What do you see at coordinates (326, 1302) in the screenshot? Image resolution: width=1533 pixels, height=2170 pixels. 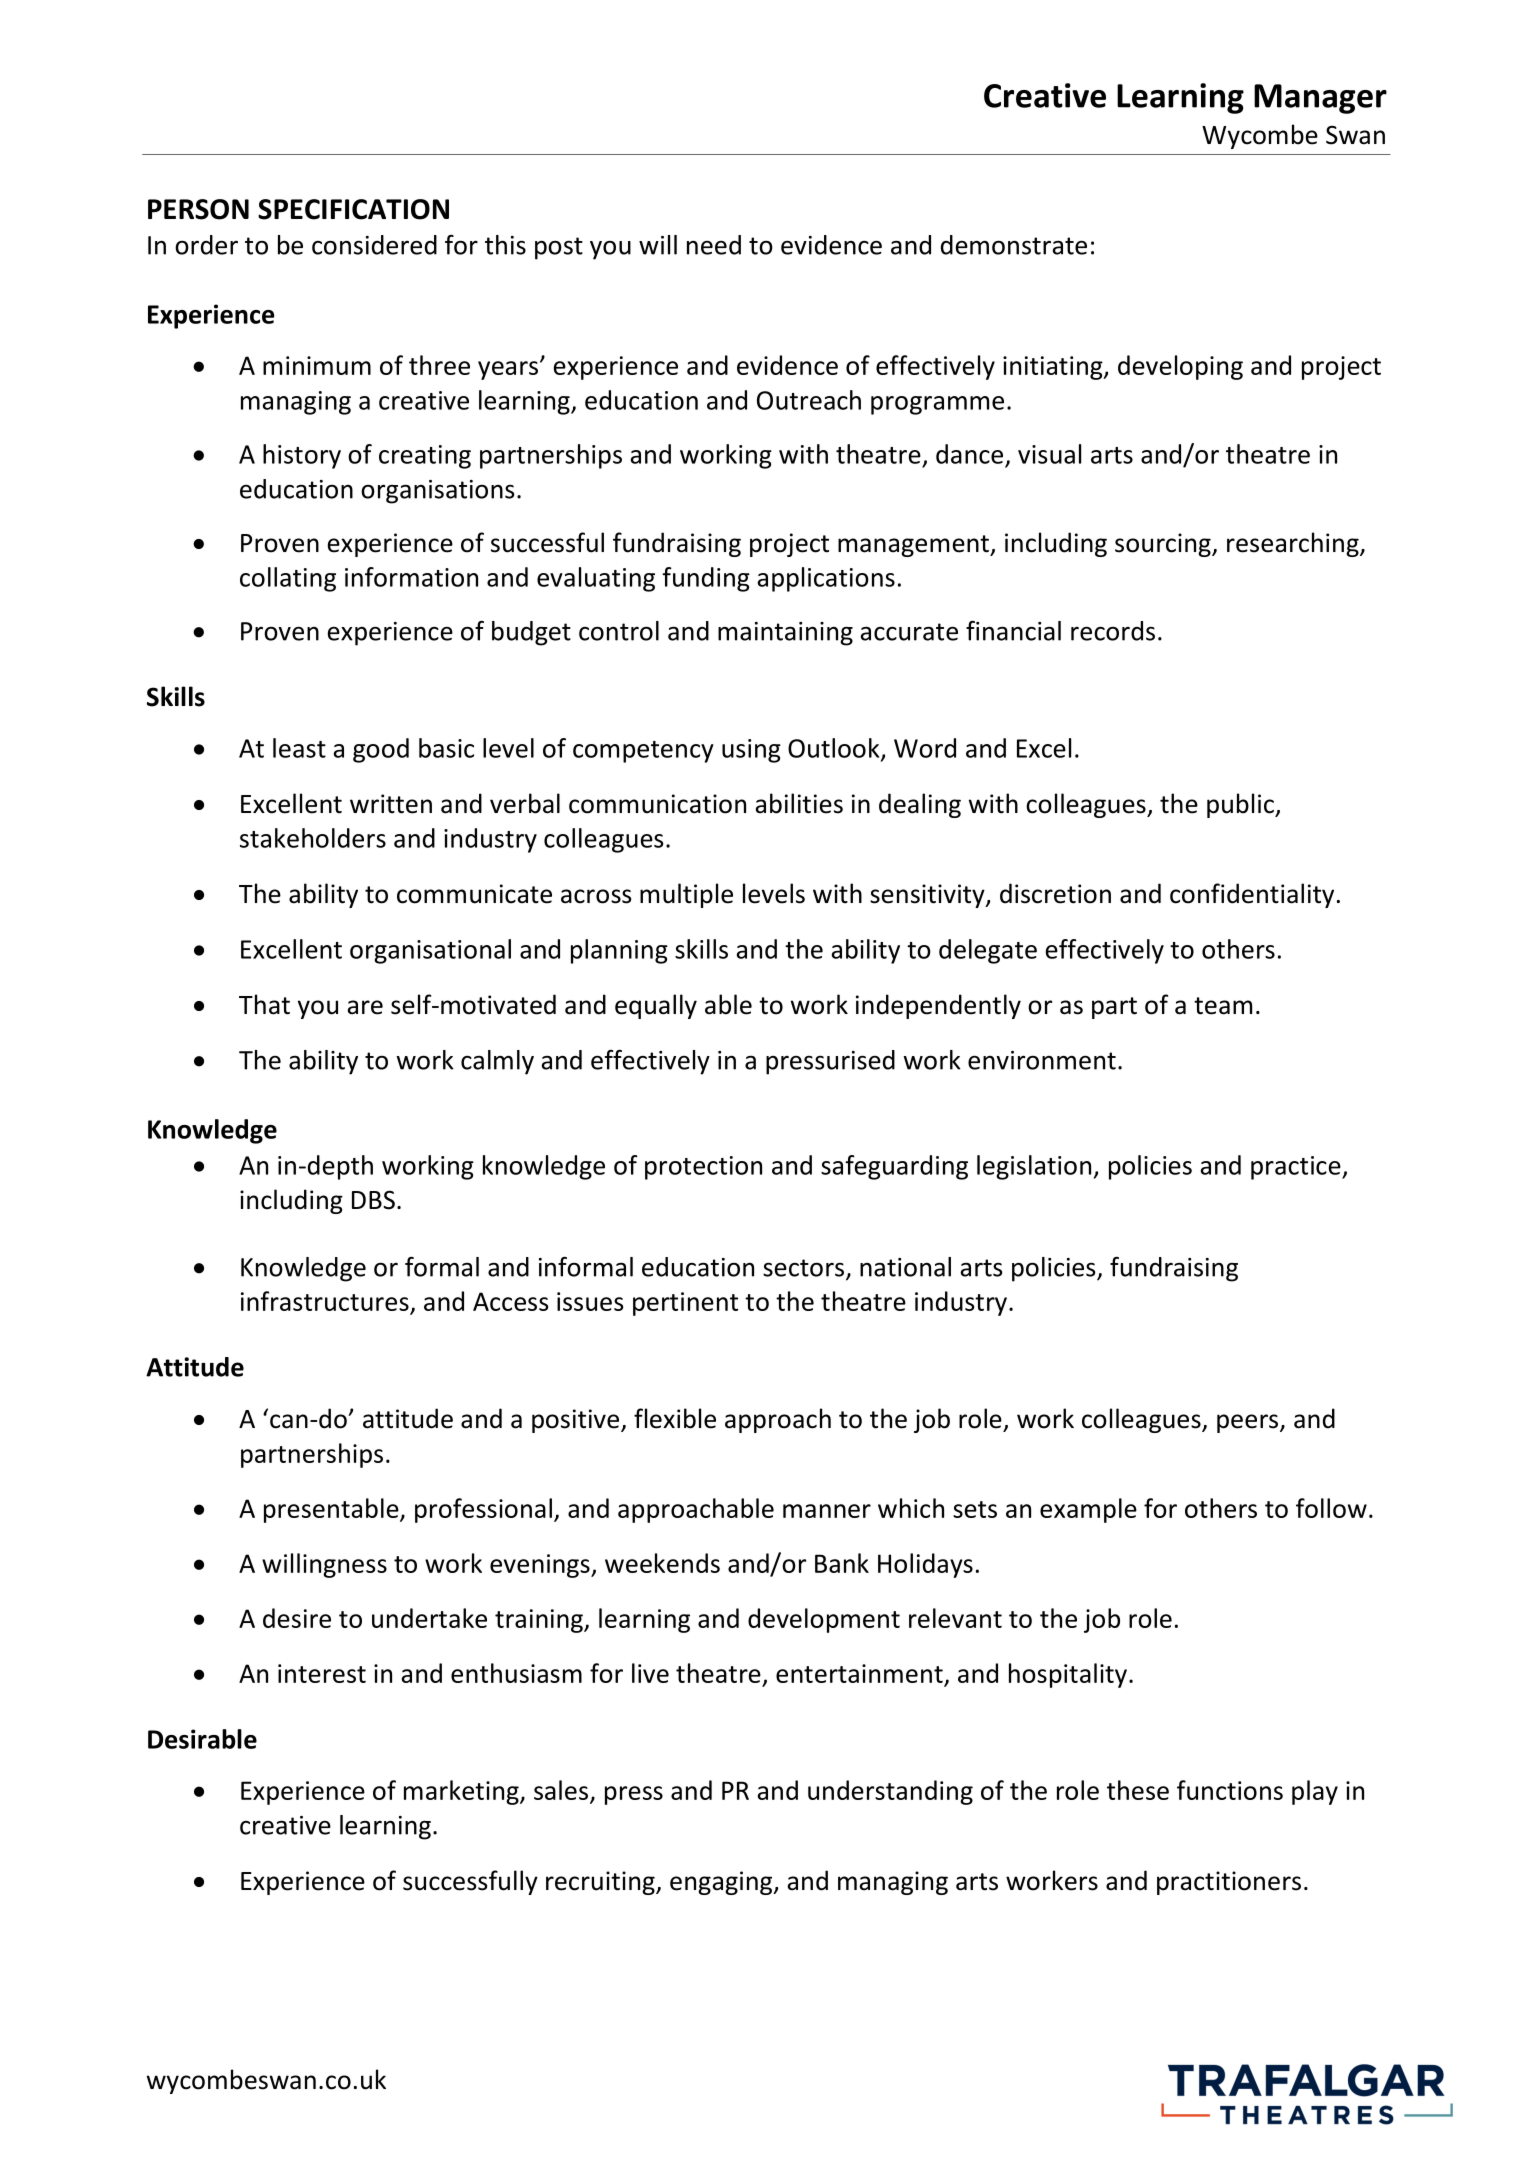 I see `infrastructures` at bounding box center [326, 1302].
